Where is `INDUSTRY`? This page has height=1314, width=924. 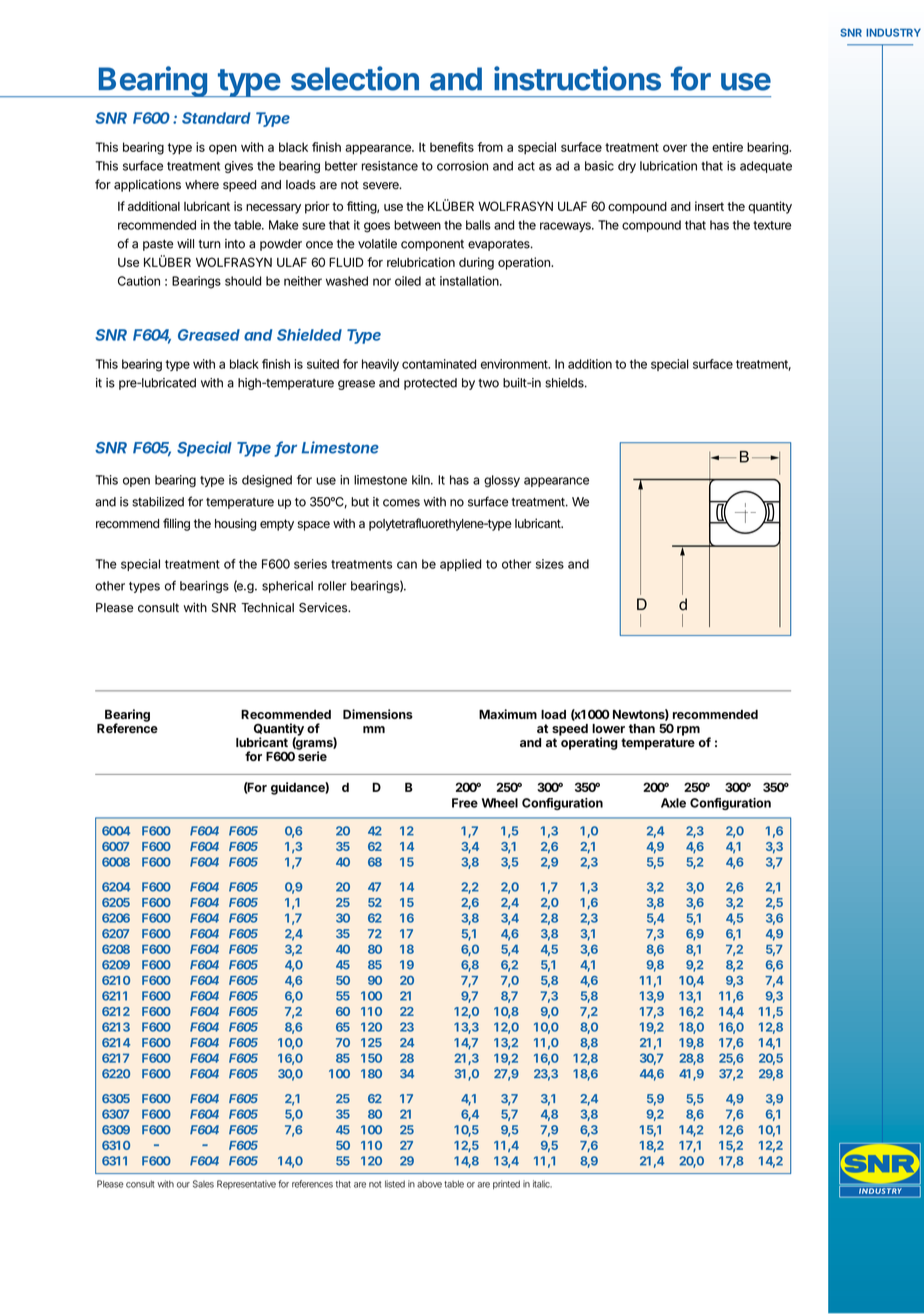
INDUSTRY is located at coordinates (893, 32).
